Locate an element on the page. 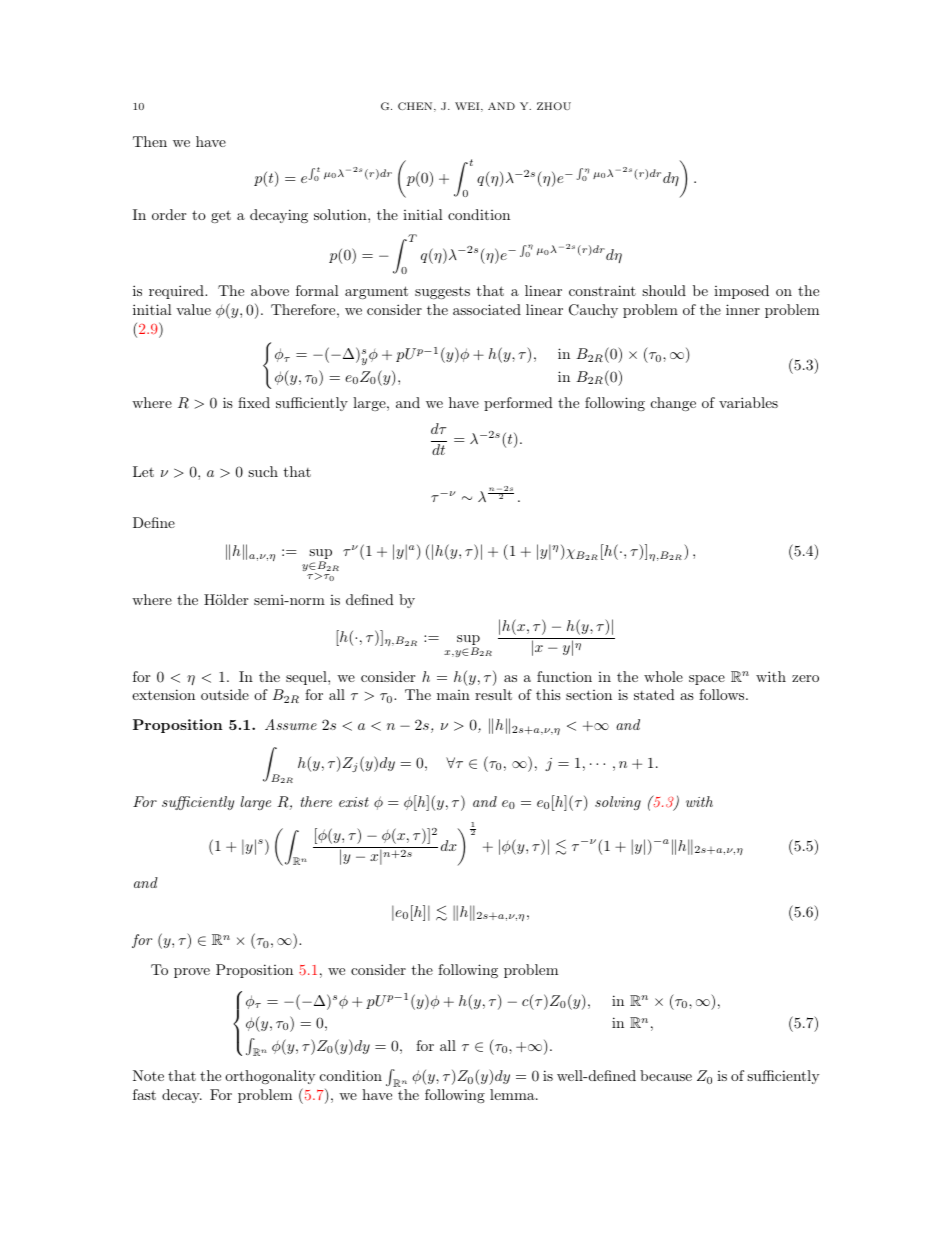  outside is located at coordinates (225, 694).
